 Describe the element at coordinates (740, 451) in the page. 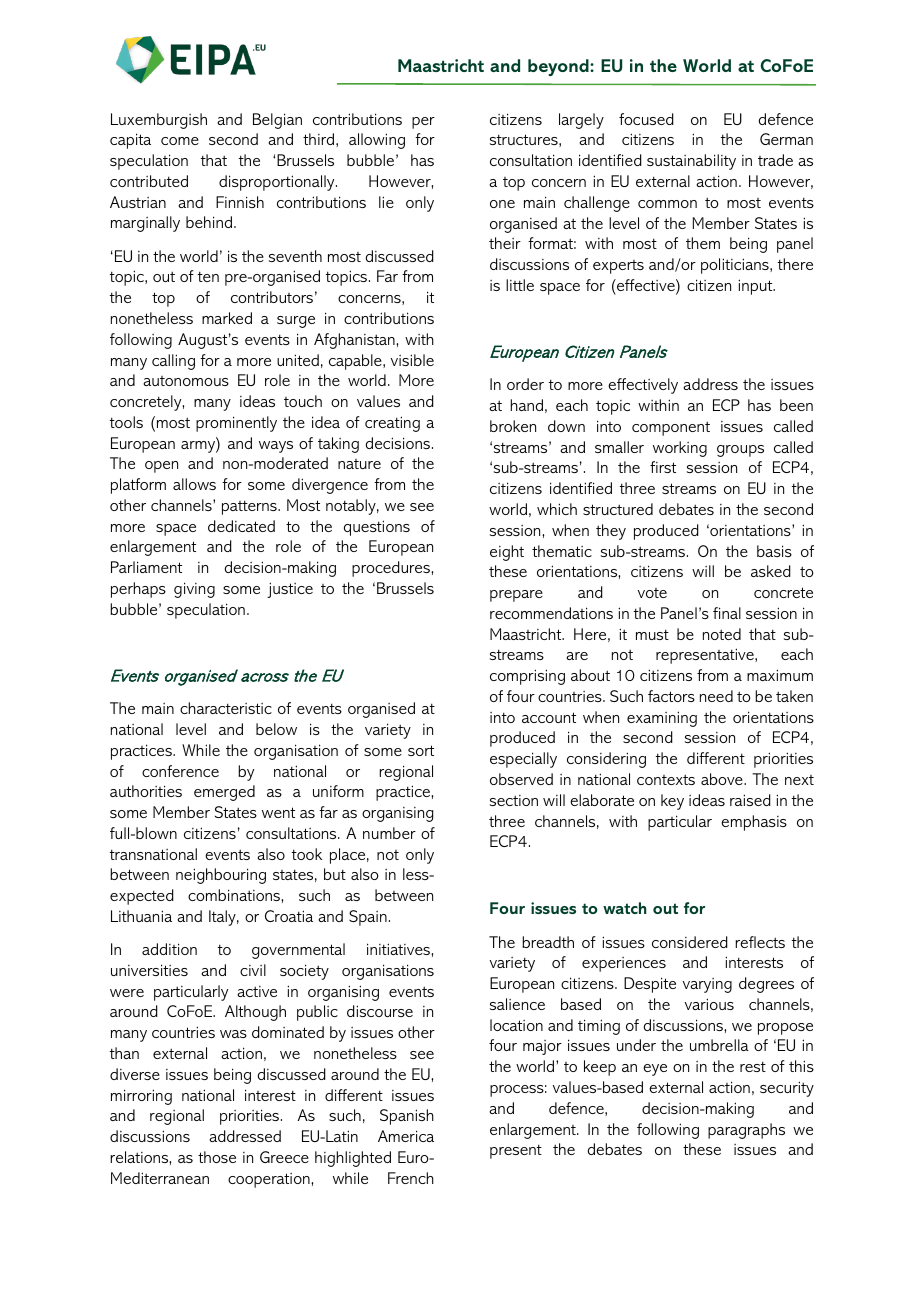

I see `groups` at that location.
